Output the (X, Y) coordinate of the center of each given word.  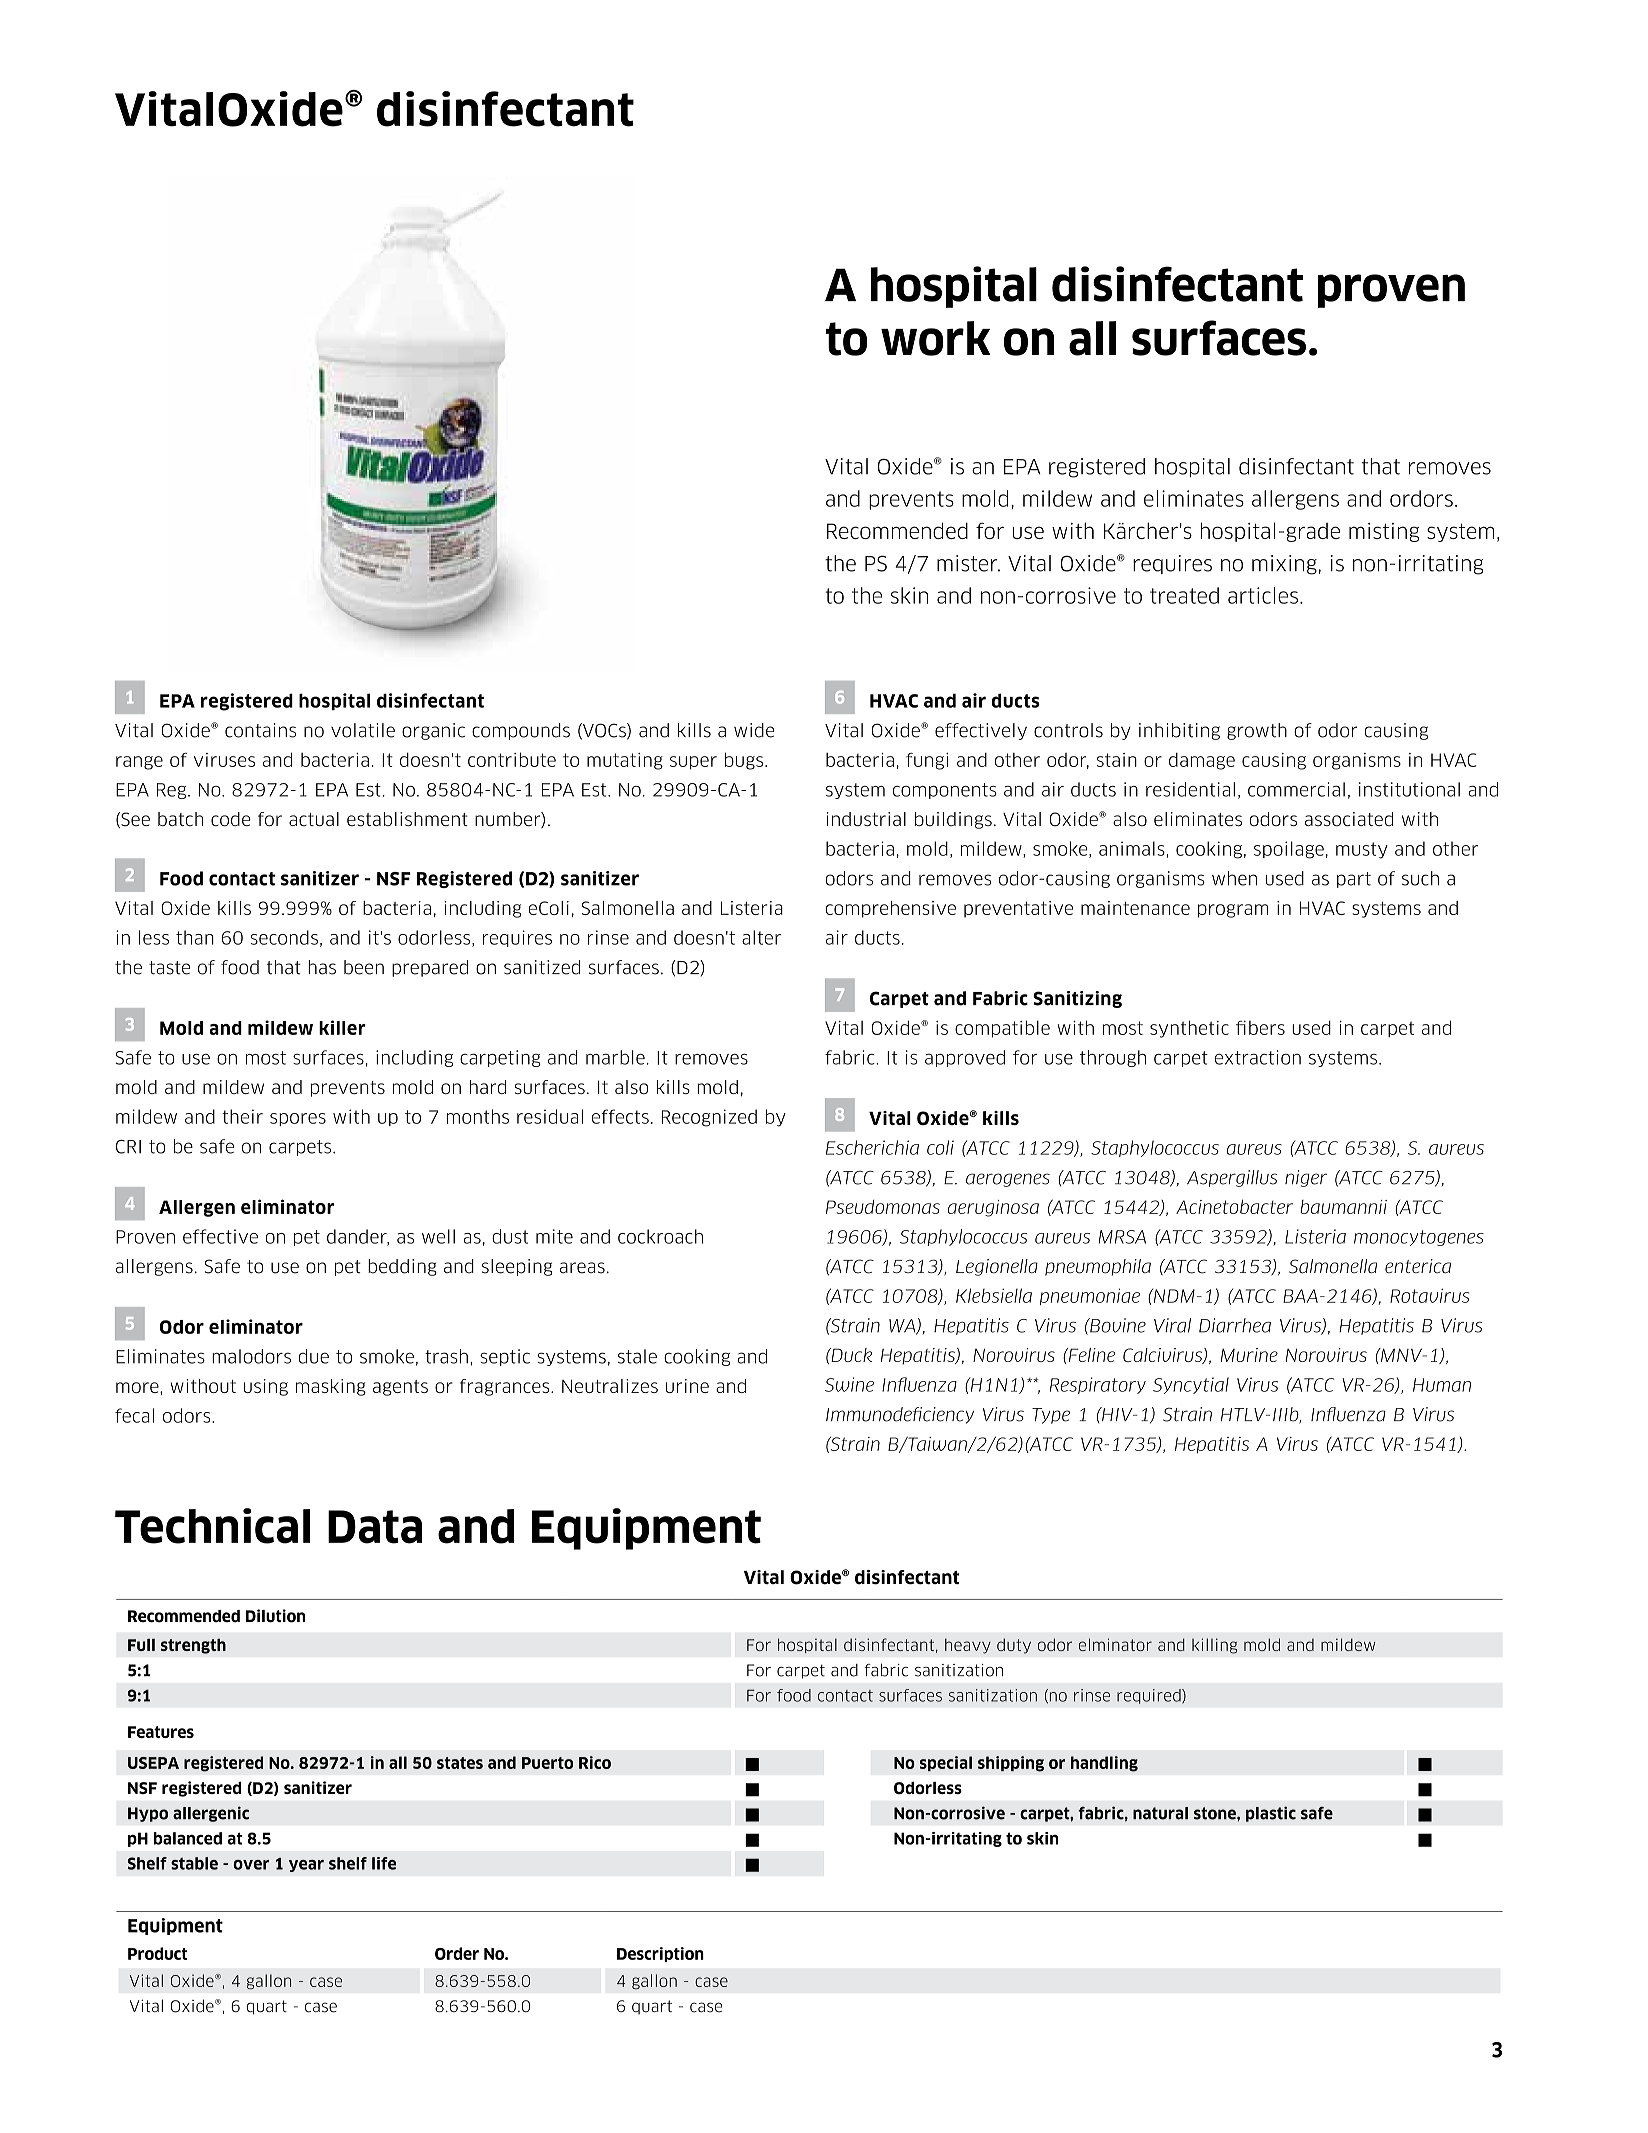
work (936, 338)
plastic (1271, 1814)
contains (260, 730)
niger (1306, 1178)
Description (660, 1954)
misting (1384, 532)
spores (298, 1119)
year (306, 1866)
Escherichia (872, 1147)
